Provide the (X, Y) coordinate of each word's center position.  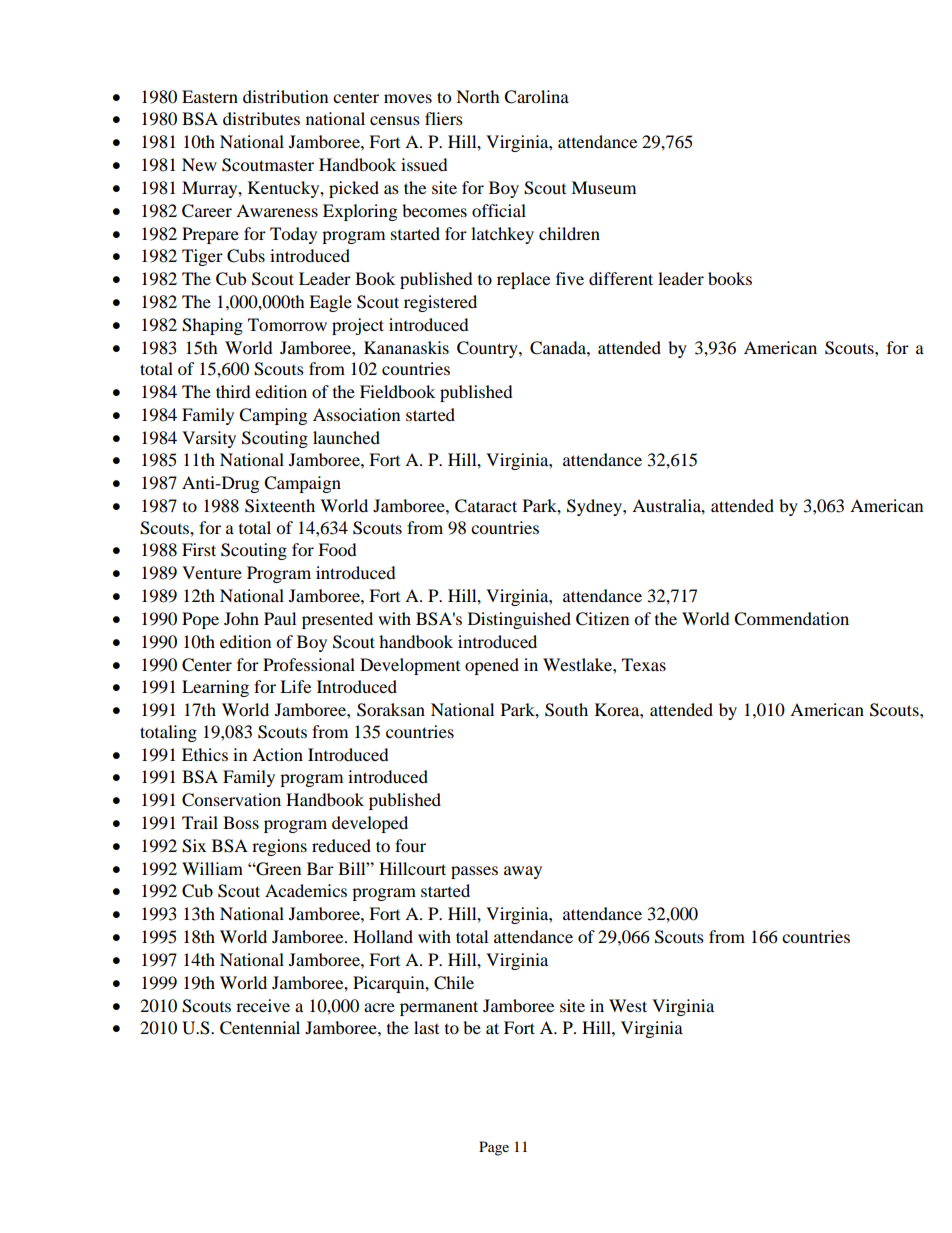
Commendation (791, 619)
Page (494, 1148)
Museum (603, 187)
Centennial (260, 1028)
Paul (280, 618)
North (478, 96)
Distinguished (519, 620)
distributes (261, 118)
